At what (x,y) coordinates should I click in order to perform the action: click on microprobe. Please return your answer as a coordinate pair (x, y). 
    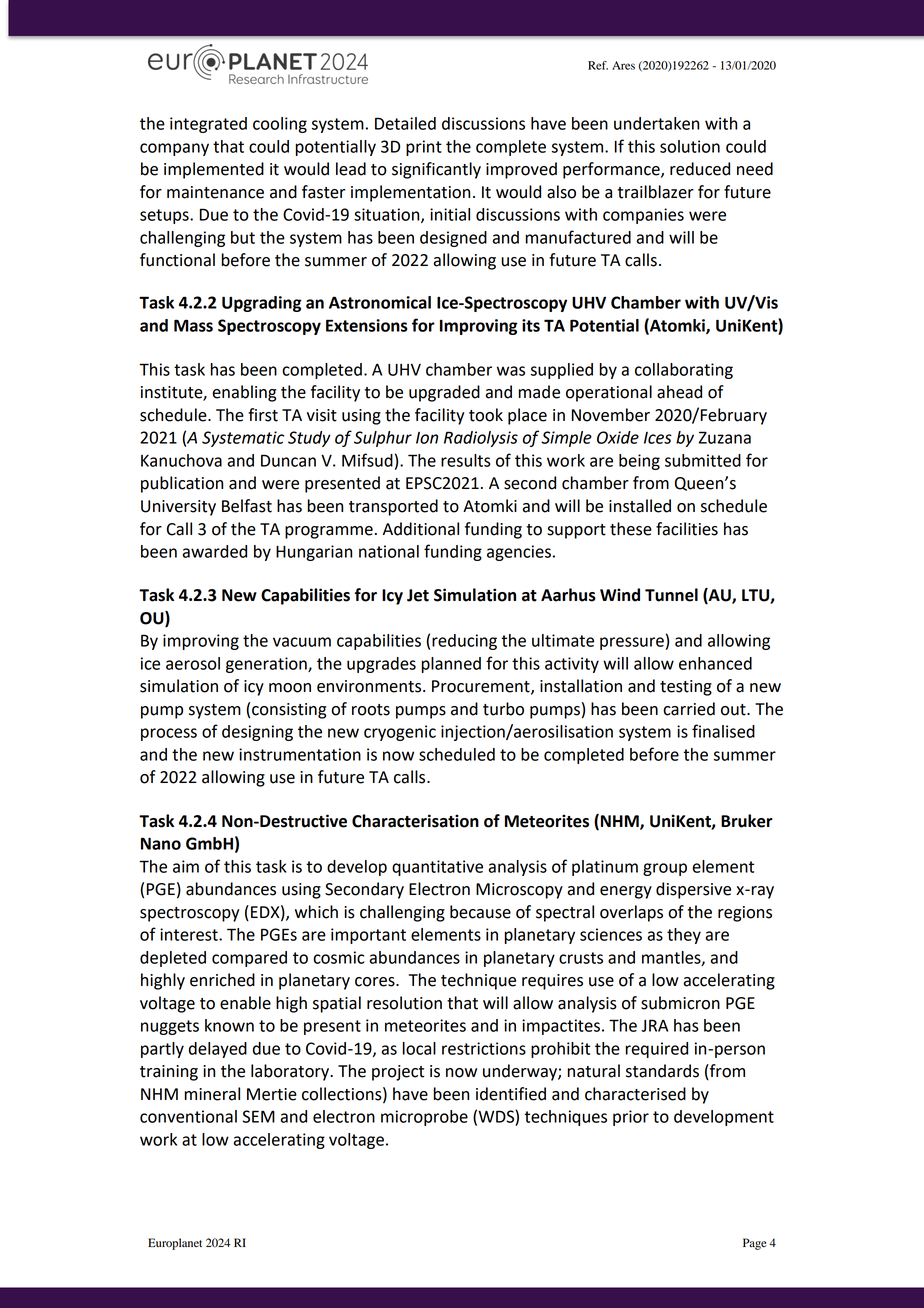
    Looking at the image, I should click on (424, 1118).
